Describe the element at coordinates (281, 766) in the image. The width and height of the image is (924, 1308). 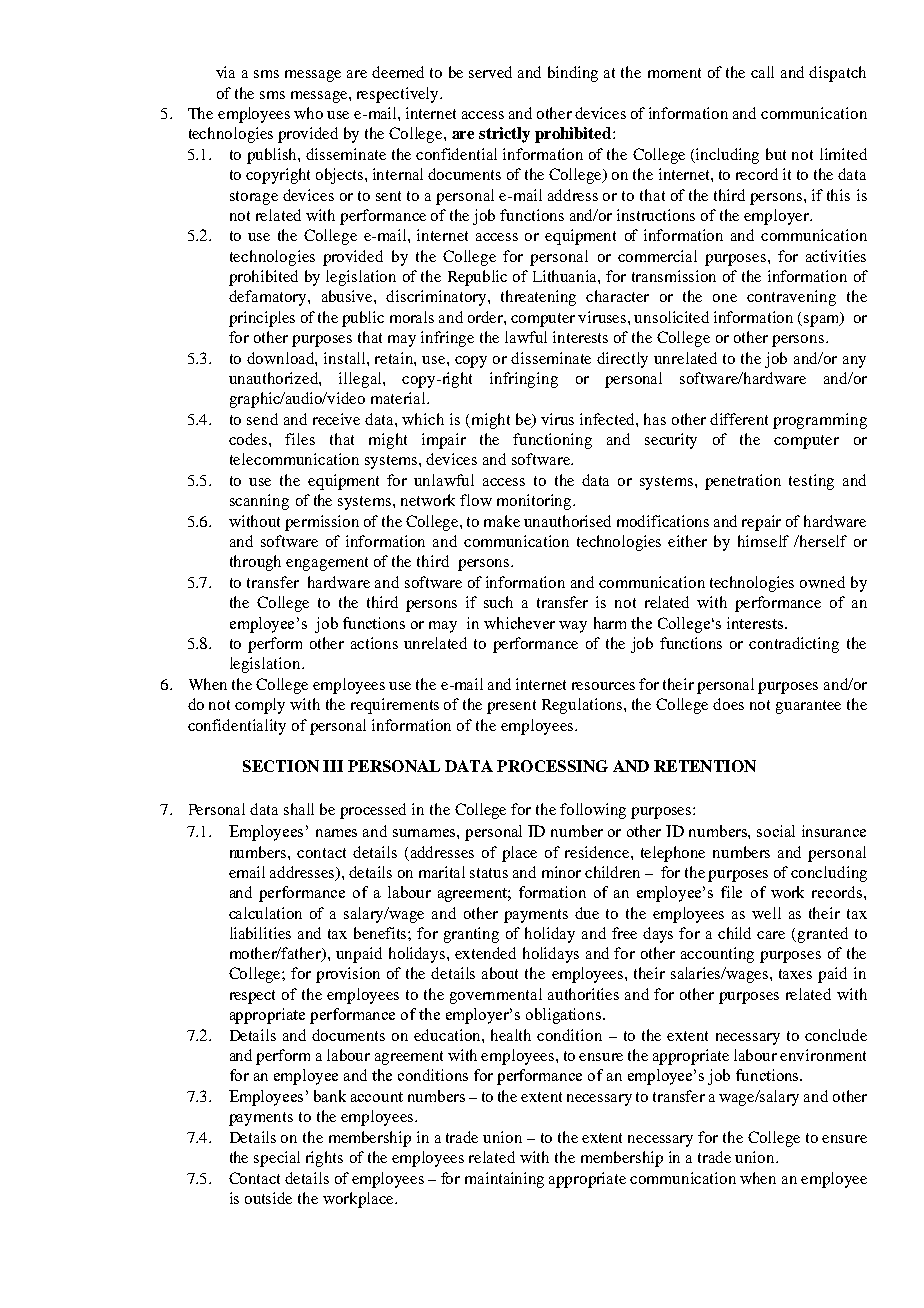
I see `SECTION` at that location.
